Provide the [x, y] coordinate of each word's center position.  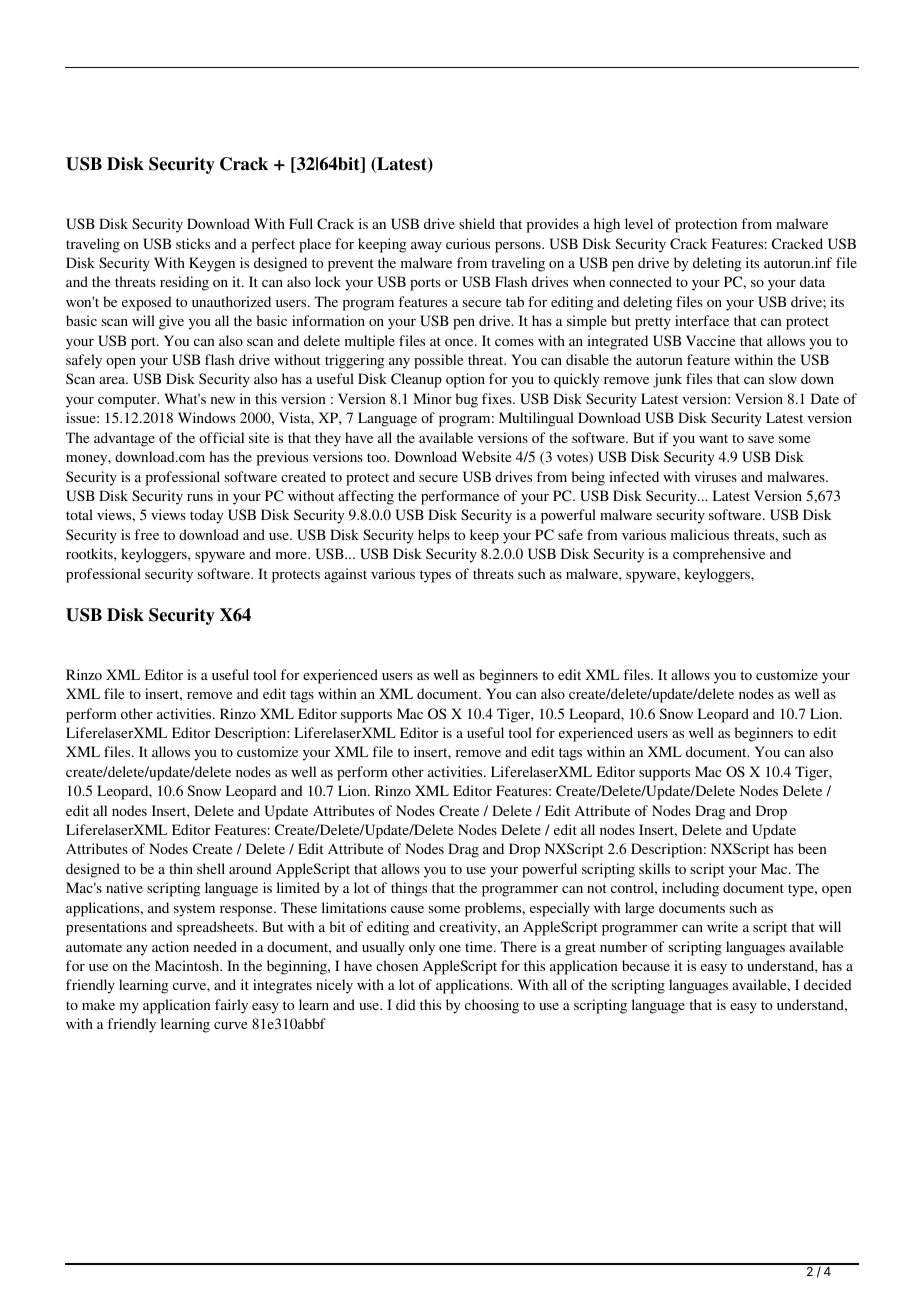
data [812, 281]
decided [828, 984]
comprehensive [719, 555]
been [812, 848]
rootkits [90, 553]
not [597, 888]
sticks [193, 243]
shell [211, 868]
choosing [492, 1006]
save [761, 439]
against [345, 575]
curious [468, 243]
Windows [207, 417]
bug [467, 400]
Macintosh [188, 965]
